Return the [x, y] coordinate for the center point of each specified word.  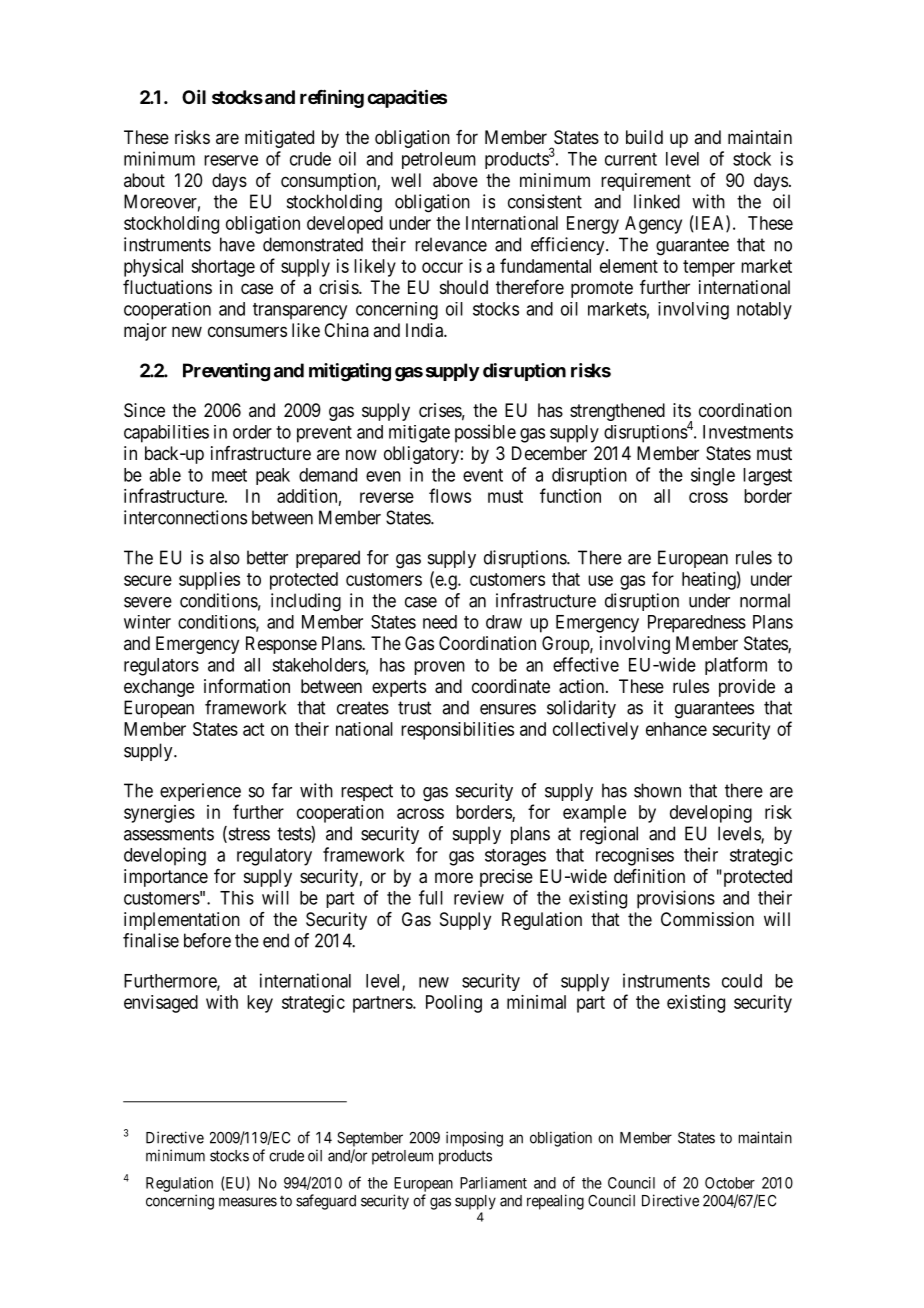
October [730, 1183]
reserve [231, 160]
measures [248, 1202]
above [455, 180]
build [644, 137]
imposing [474, 1139]
